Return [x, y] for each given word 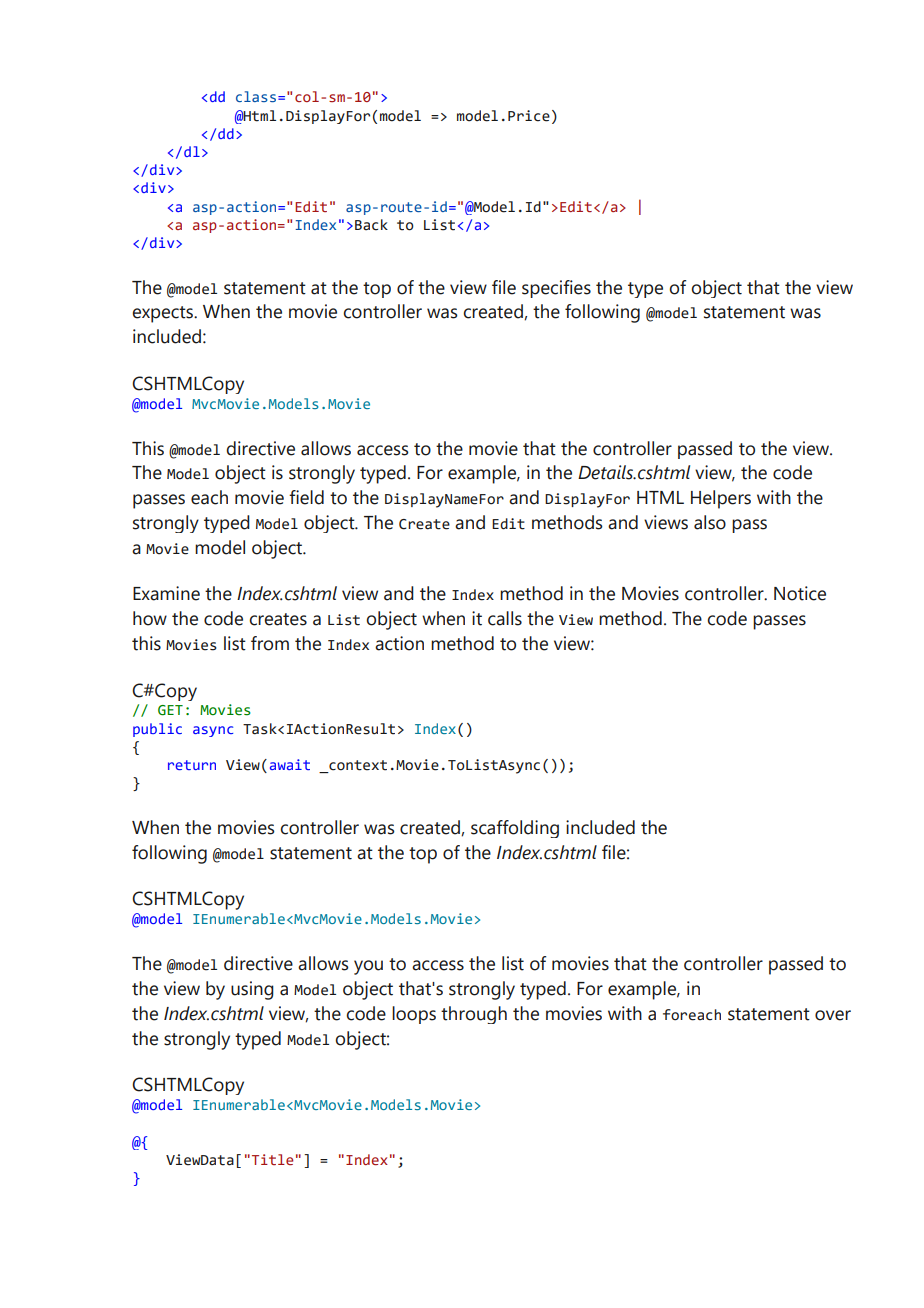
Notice [800, 593]
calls [505, 618]
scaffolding [515, 829]
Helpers [721, 499]
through [474, 1015]
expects [164, 314]
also [710, 522]
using [252, 990]
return [192, 765]
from [270, 643]
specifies [556, 289]
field [306, 497]
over [833, 1015]
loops [414, 1015]
